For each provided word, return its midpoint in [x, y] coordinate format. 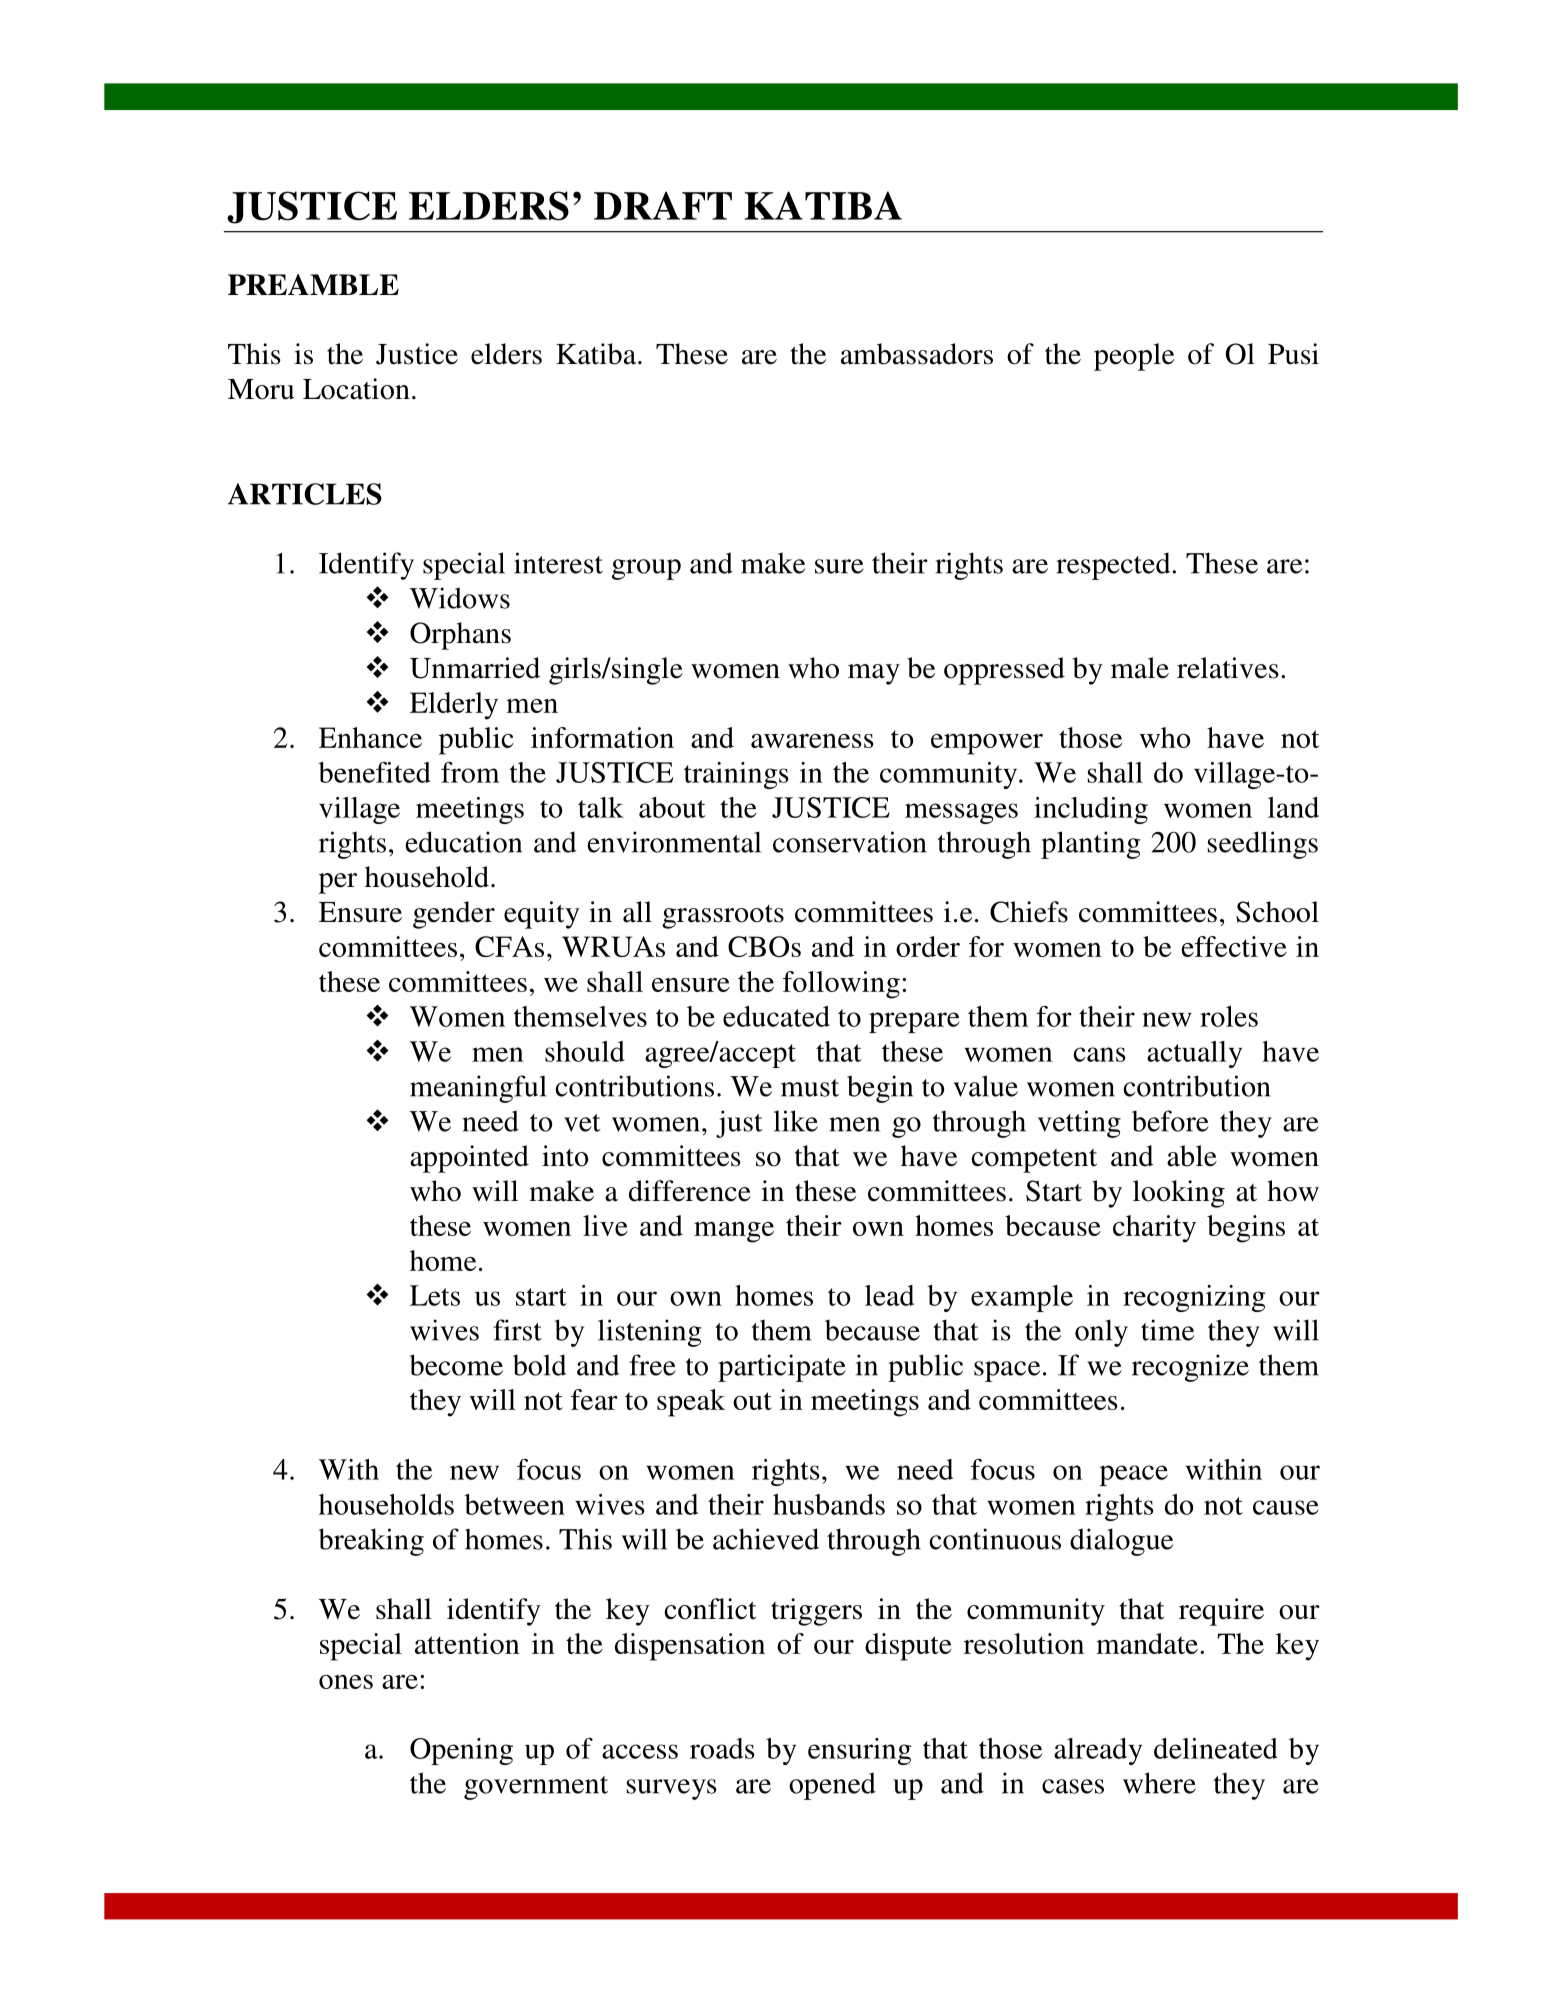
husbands [829, 1504]
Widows [459, 598]
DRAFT [663, 205]
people [1134, 357]
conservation [849, 842]
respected [1114, 566]
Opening [461, 1751]
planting [1090, 845]
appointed [469, 1159]
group [646, 569]
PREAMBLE [313, 284]
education [463, 842]
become [456, 1365]
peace [1134, 1475]
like [796, 1121]
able [1192, 1156]
